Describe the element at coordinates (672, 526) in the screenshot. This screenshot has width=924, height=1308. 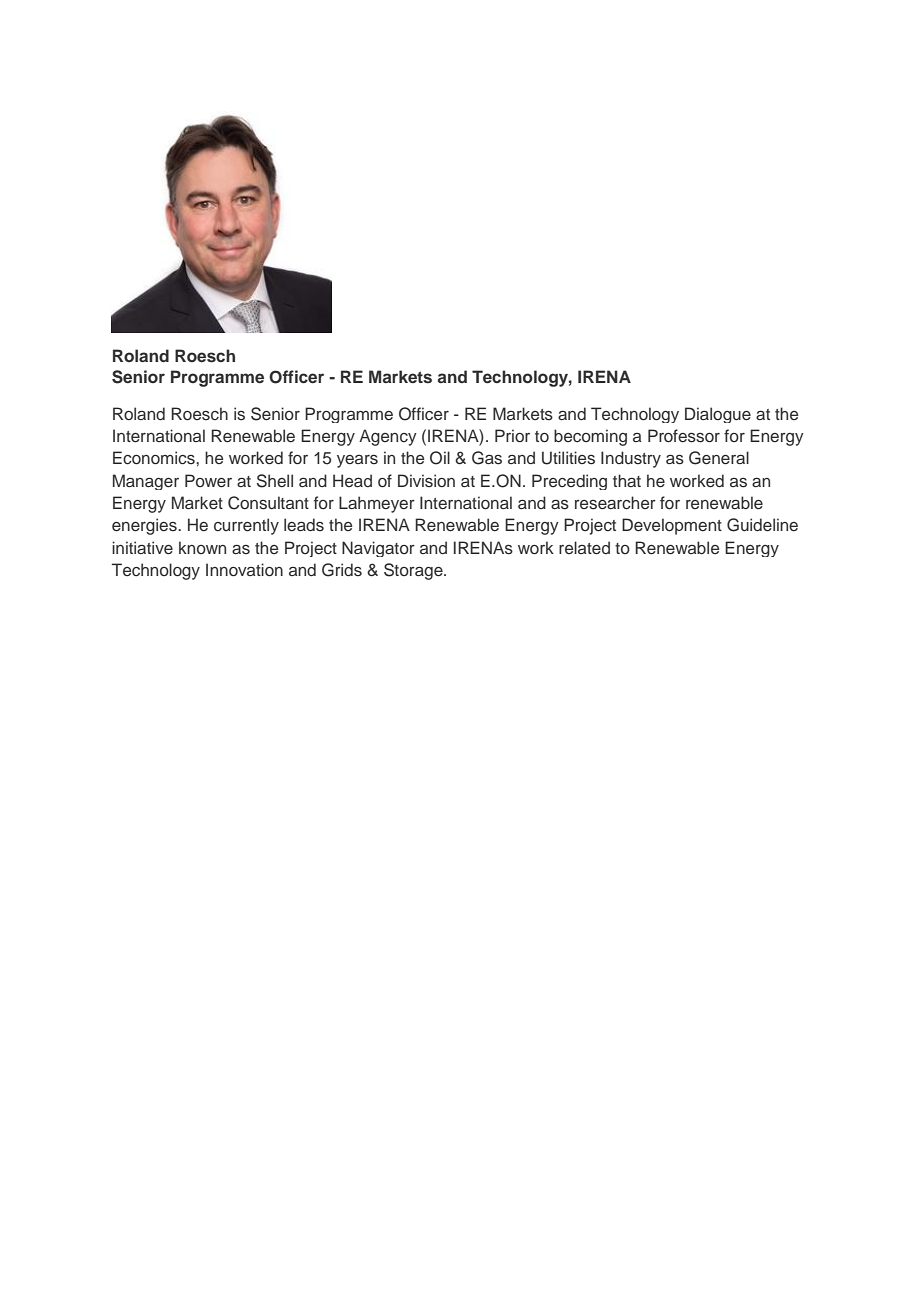
I see `Development` at that location.
